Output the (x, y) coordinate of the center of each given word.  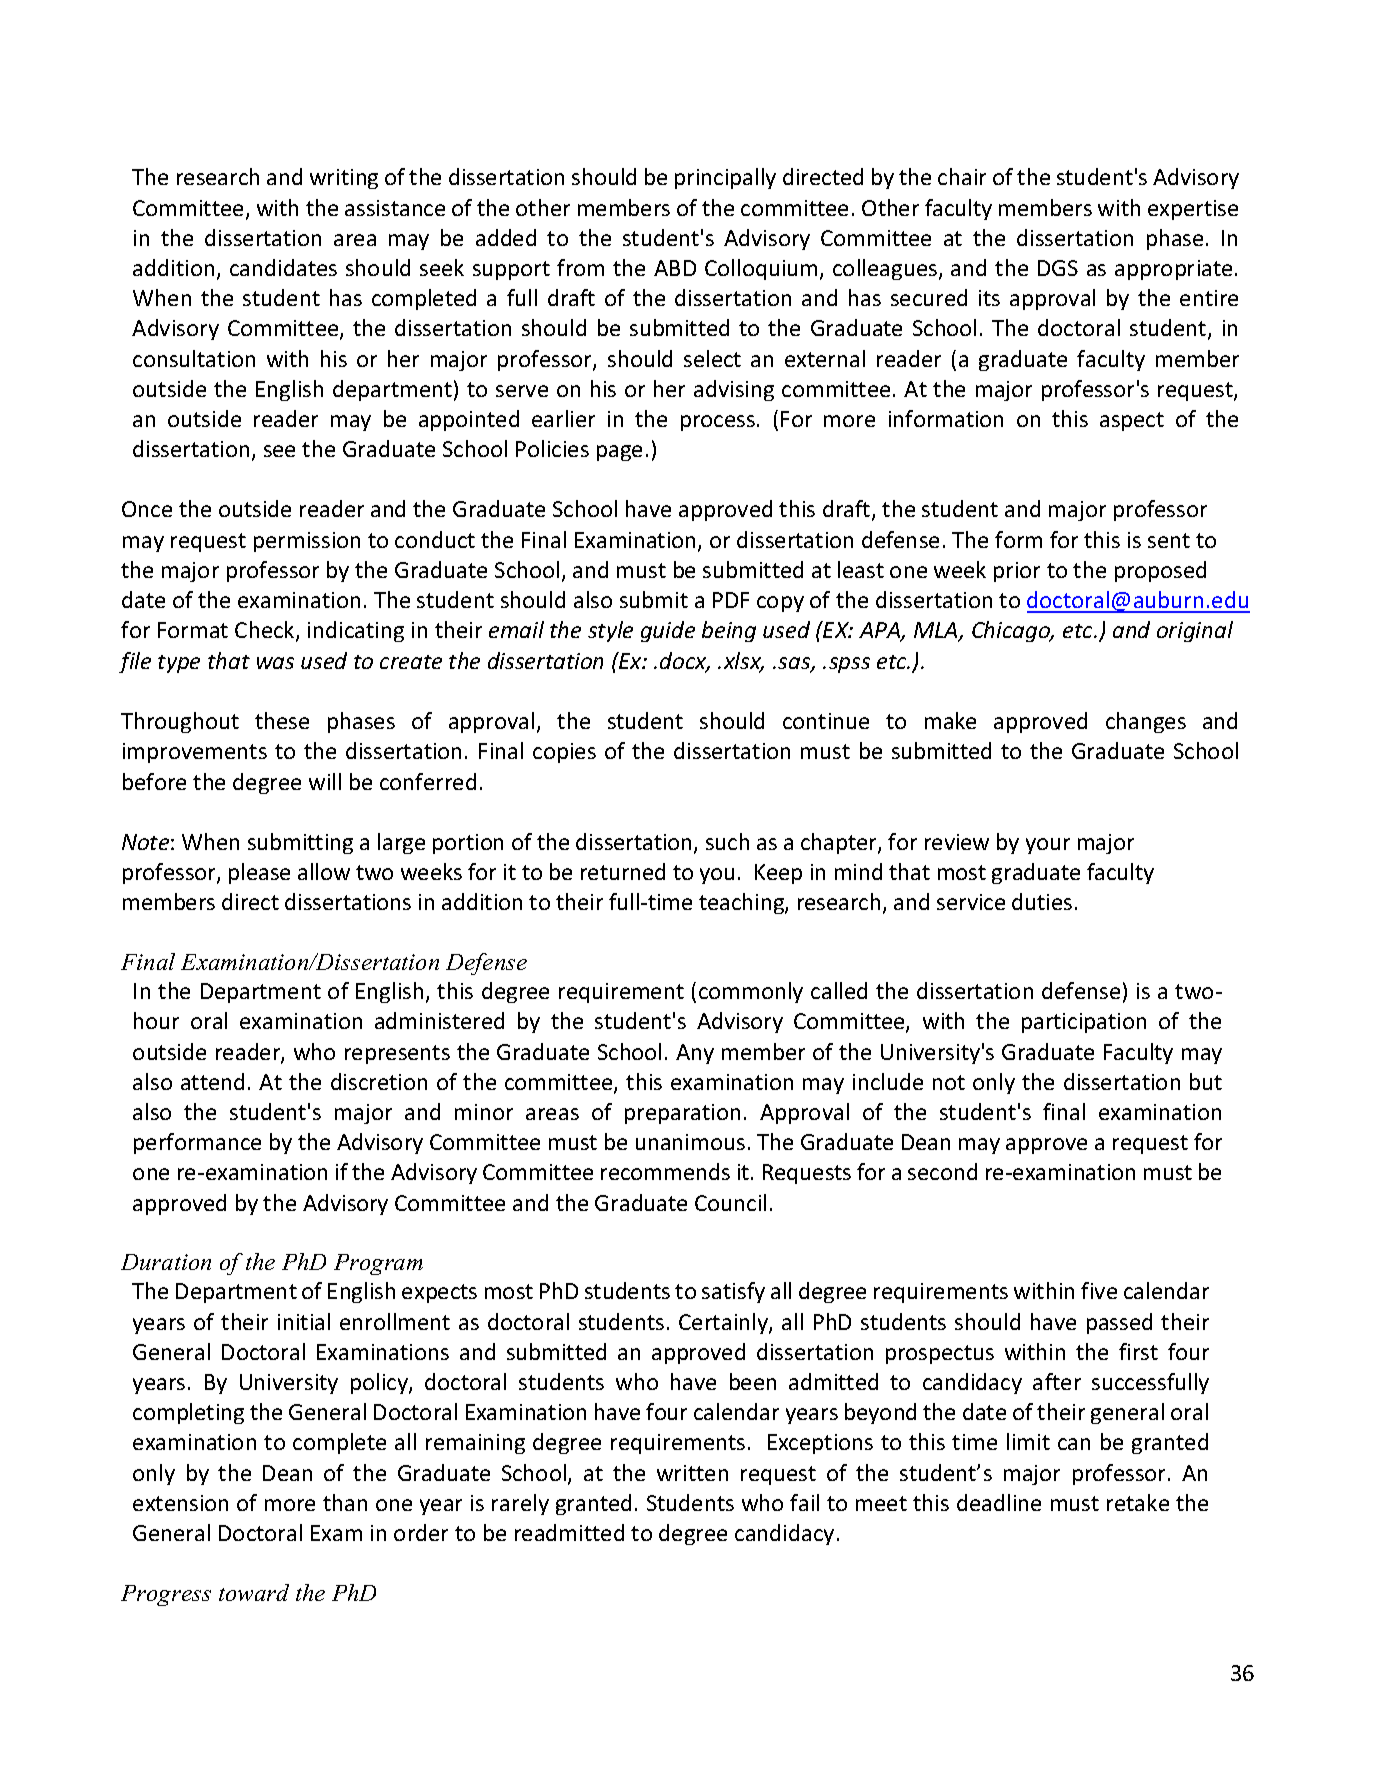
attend (212, 1081)
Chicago (1012, 631)
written (692, 1473)
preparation (682, 1114)
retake (1138, 1502)
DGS (1058, 268)
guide (668, 631)
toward (254, 1592)
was (275, 663)
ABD (675, 268)
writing (344, 179)
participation (1084, 1023)
